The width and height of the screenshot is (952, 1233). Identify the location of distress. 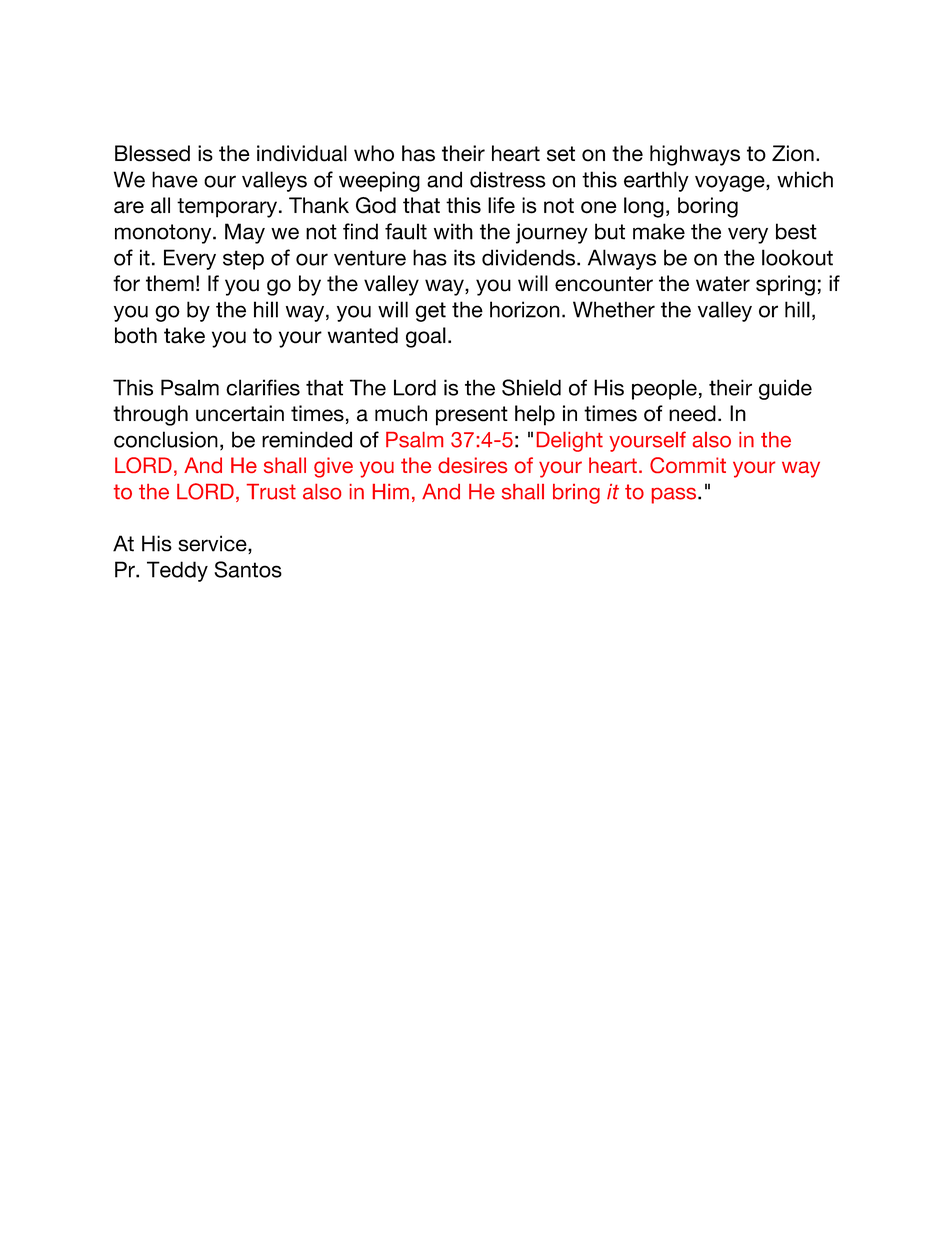
(508, 179).
